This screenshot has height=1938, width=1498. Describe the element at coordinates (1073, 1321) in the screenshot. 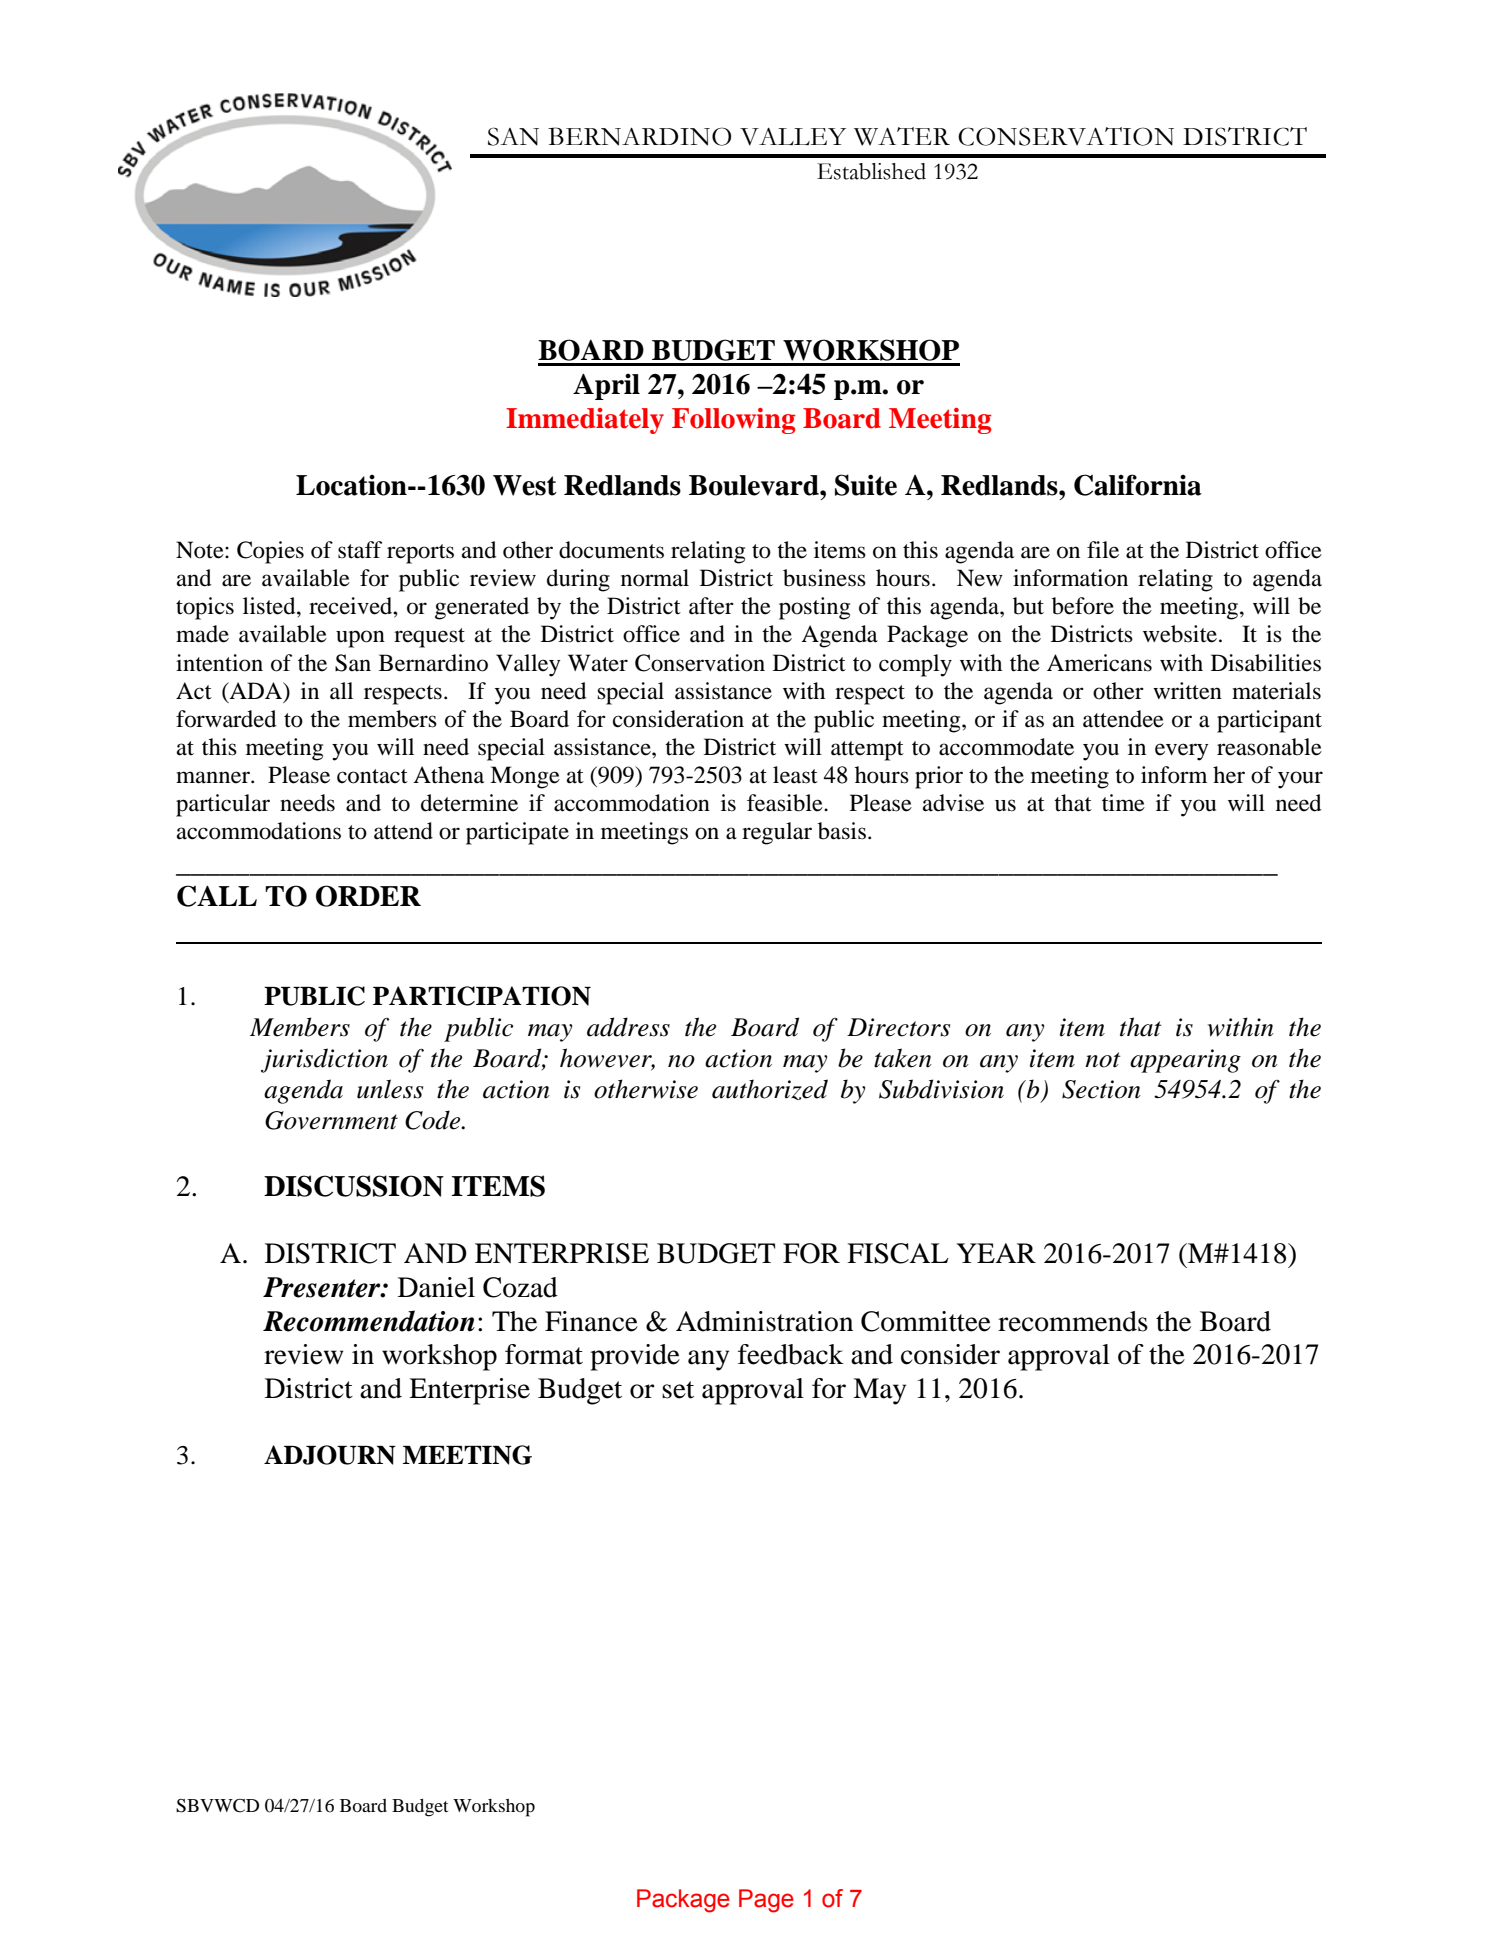

I see `recommends` at that location.
